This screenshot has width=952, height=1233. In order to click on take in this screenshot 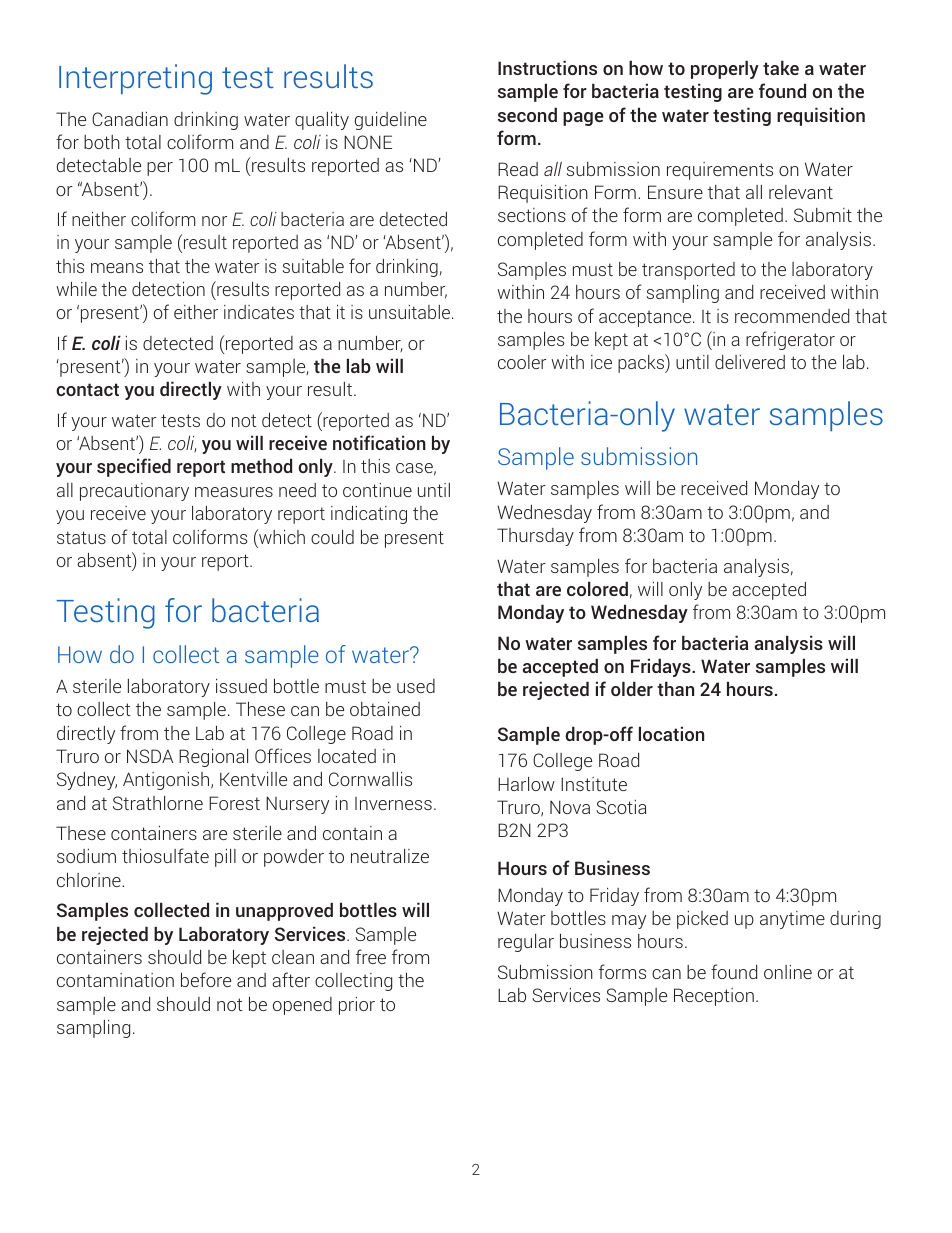, I will do `click(781, 67)`.
